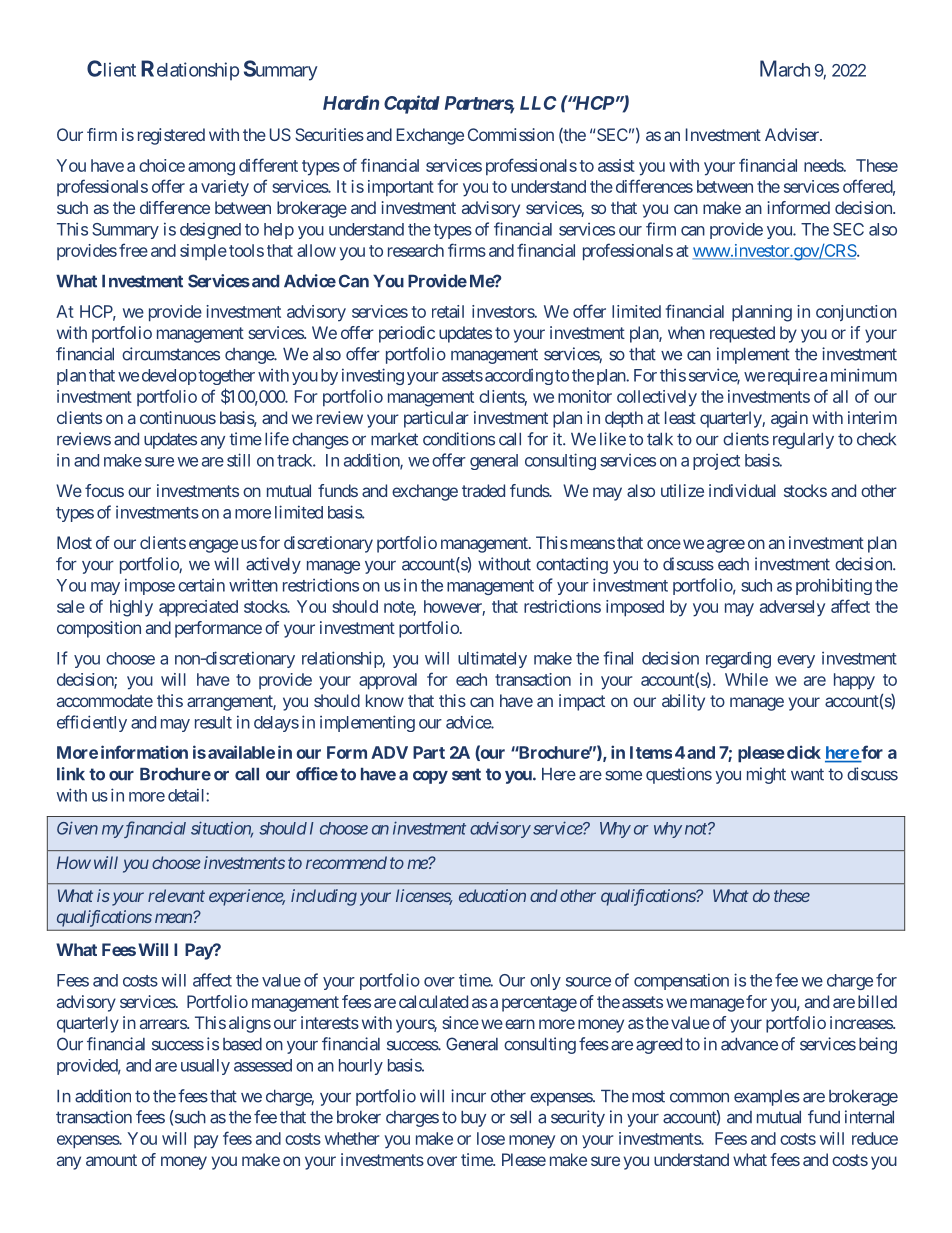  I want to click on registered, so click(171, 136).
